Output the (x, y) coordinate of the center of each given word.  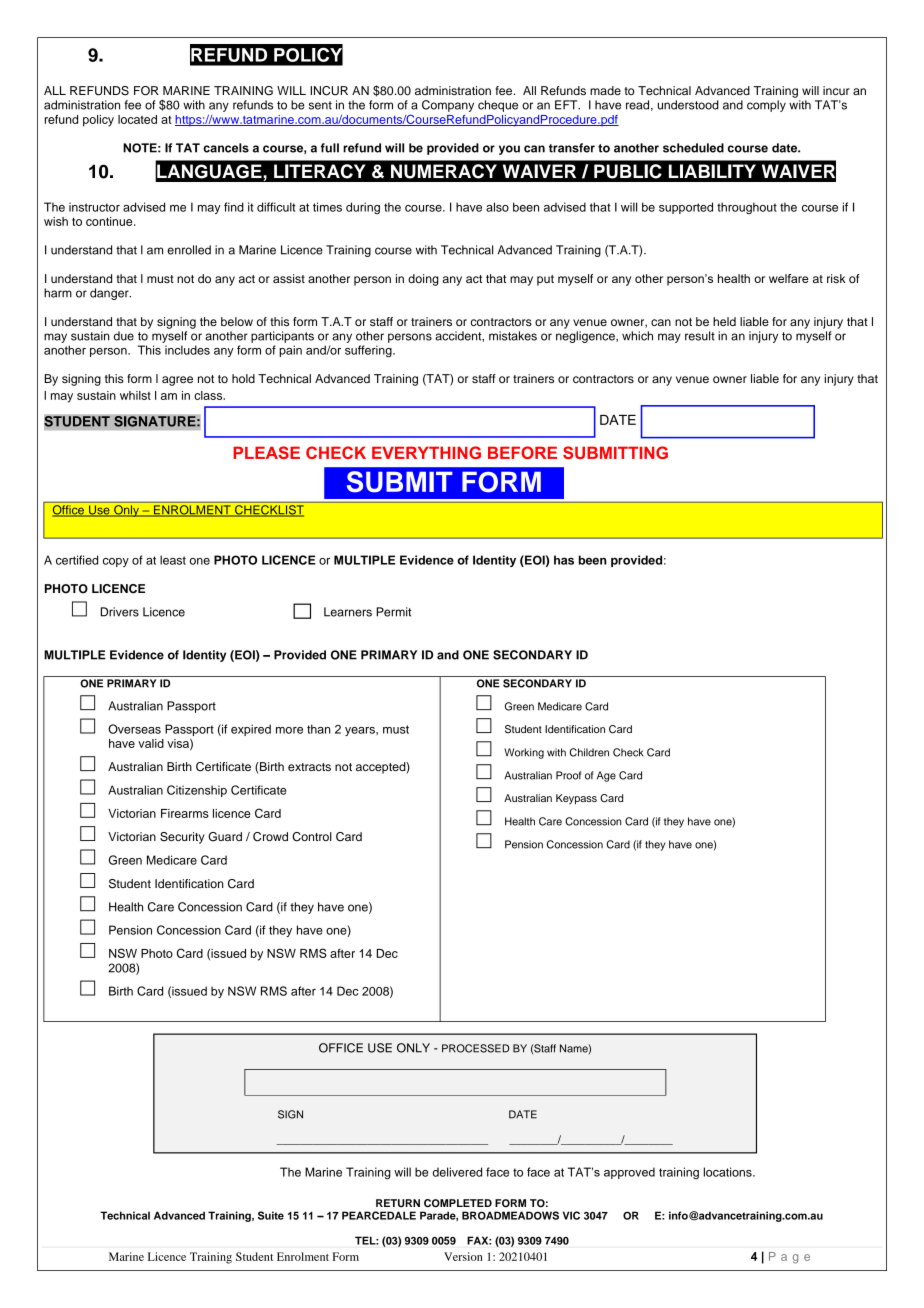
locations (729, 1172)
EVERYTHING (426, 452)
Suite (271, 1215)
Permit (394, 612)
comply (766, 106)
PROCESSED (475, 1048)
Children (589, 752)
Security (182, 838)
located (137, 119)
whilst (135, 395)
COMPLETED (458, 1203)
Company (448, 106)
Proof (568, 775)
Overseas (134, 729)
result (700, 336)
